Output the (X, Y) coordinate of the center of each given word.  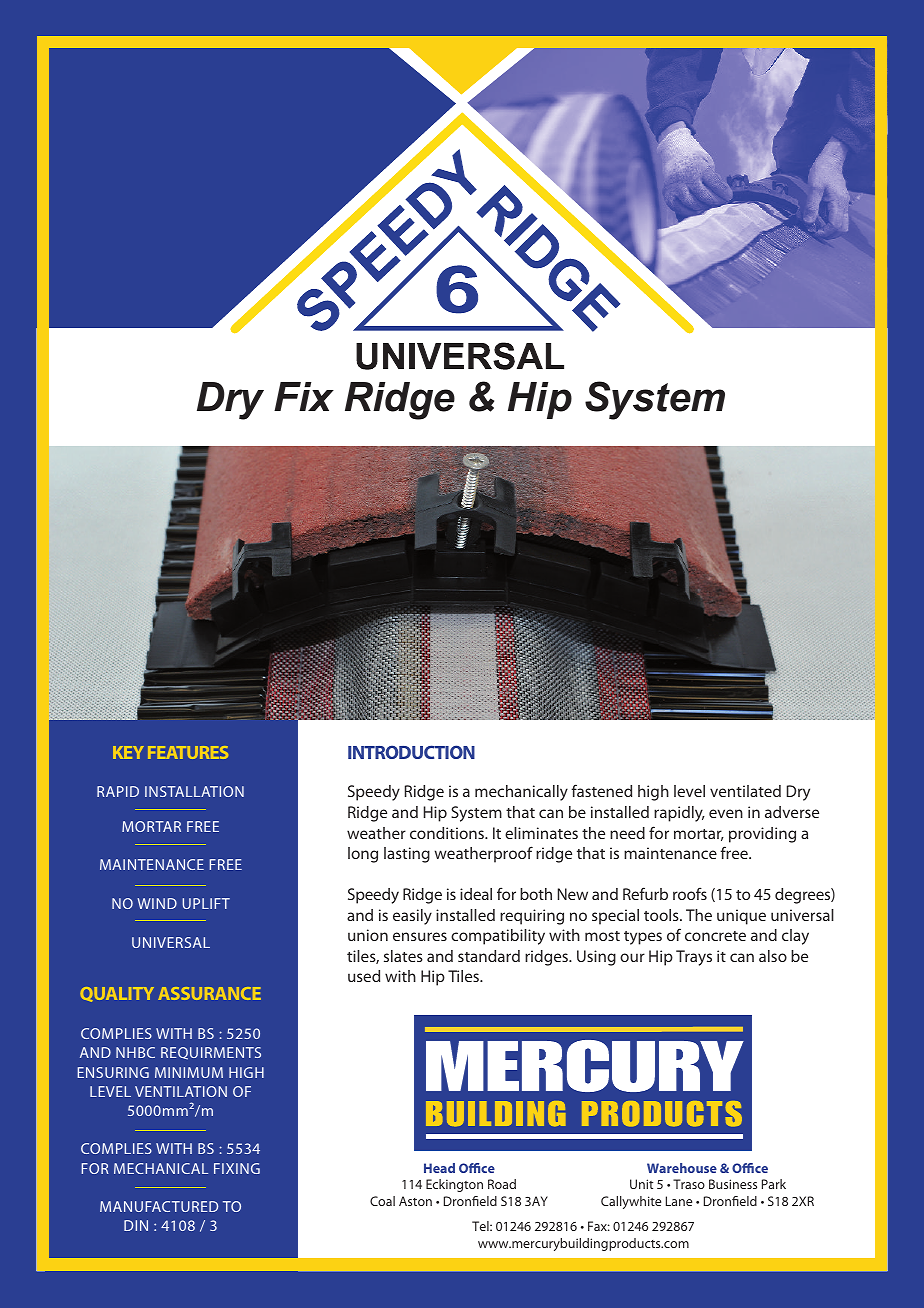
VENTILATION (181, 1091)
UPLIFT (206, 903)
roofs (690, 893)
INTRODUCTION (411, 752)
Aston (415, 1201)
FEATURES (188, 752)
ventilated (745, 791)
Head (439, 1168)
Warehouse (682, 1168)
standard (489, 956)
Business (733, 1184)
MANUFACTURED (159, 1206)
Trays (694, 958)
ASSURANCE (209, 993)
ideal (476, 894)
